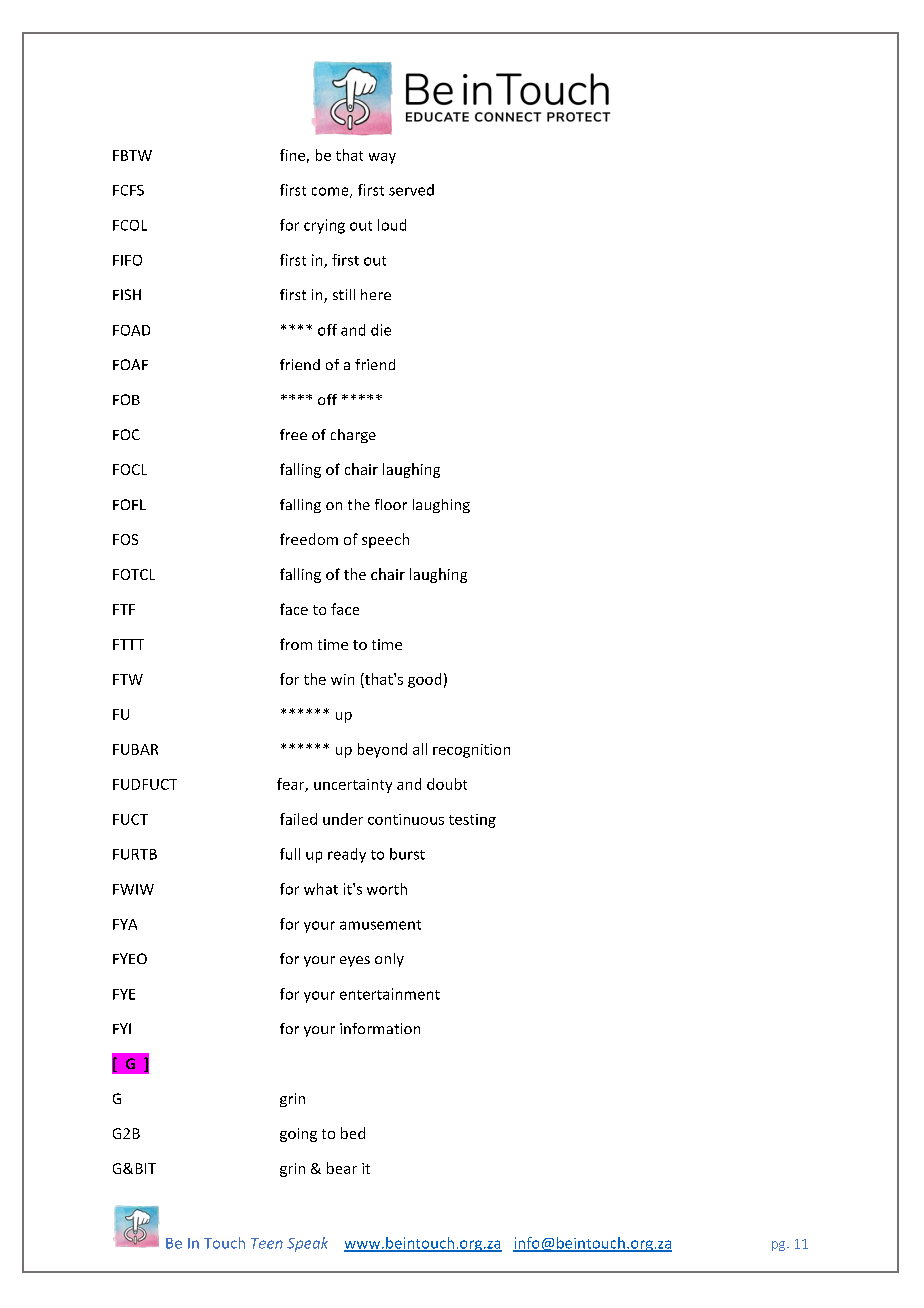 Image resolution: width=924 pixels, height=1308 pixels. What do you see at coordinates (126, 399) in the page?
I see `FOB` at bounding box center [126, 399].
